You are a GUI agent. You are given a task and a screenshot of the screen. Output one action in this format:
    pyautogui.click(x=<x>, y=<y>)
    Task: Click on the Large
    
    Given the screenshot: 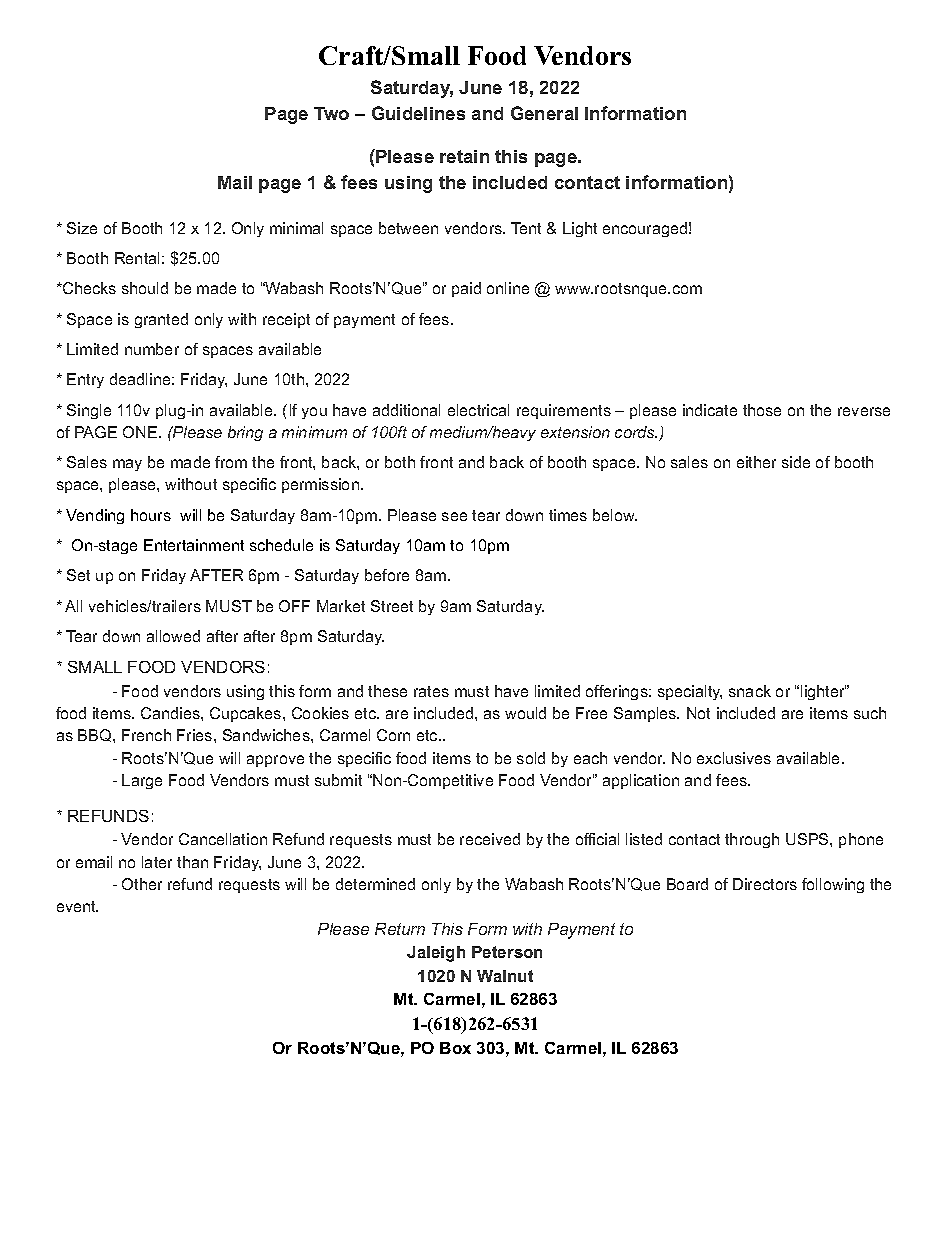 What is the action you would take?
    pyautogui.click(x=142, y=781)
